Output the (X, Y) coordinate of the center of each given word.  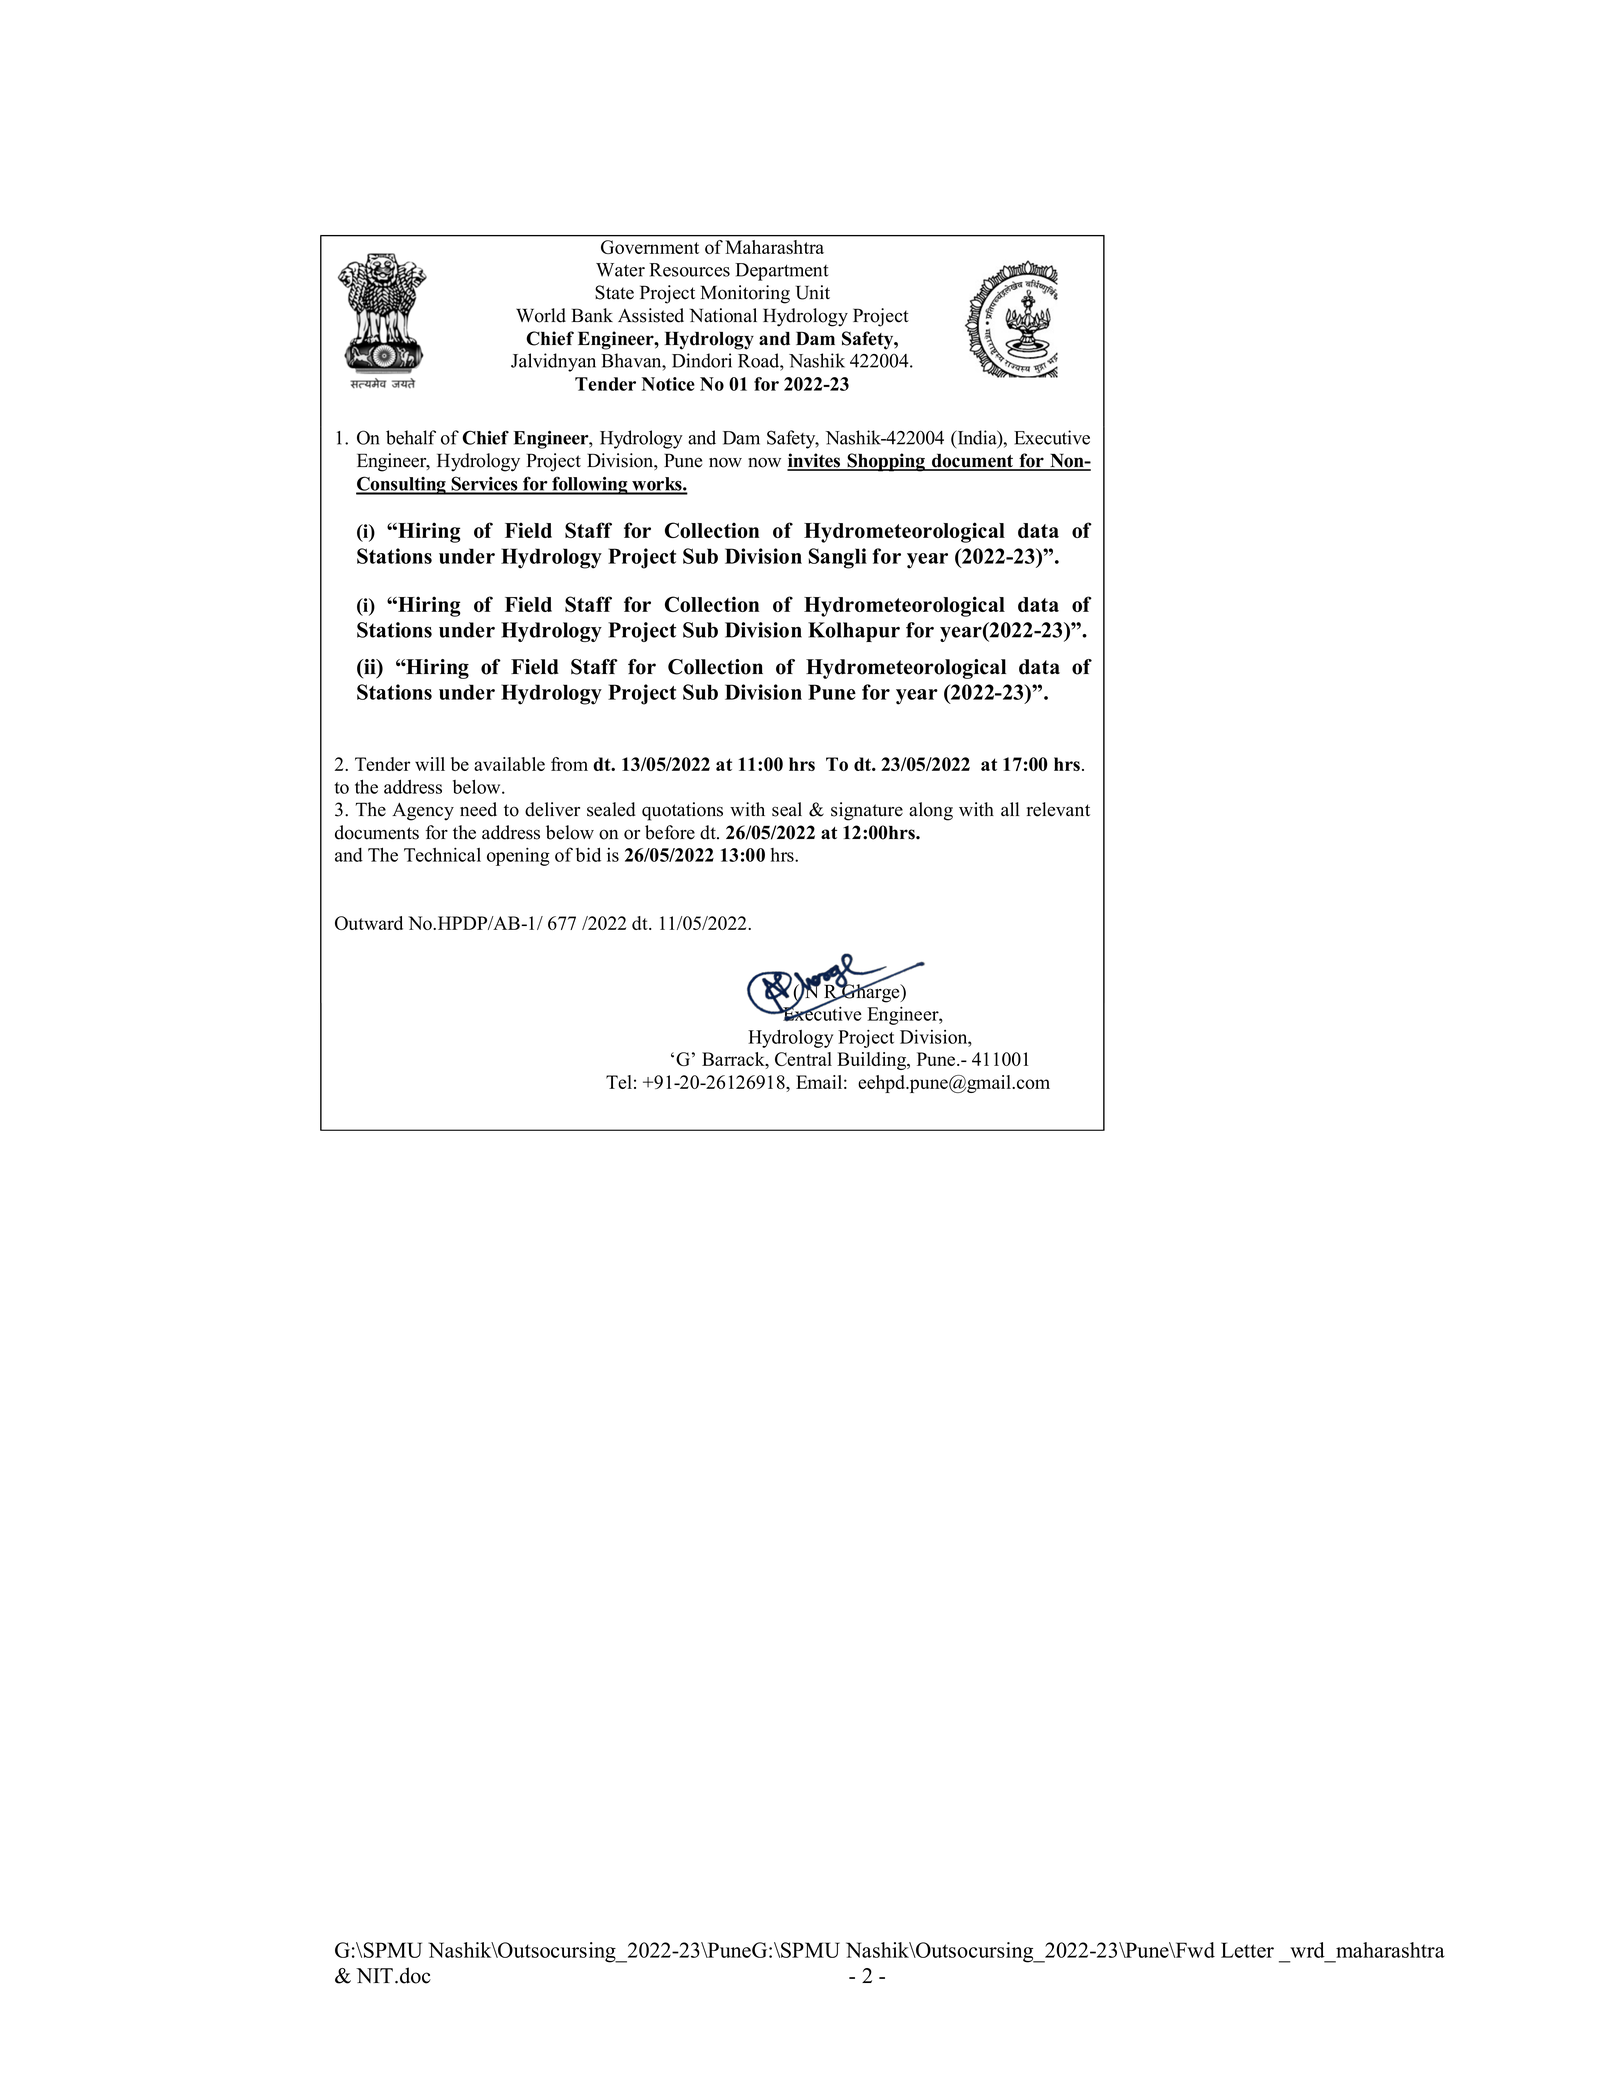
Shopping (886, 462)
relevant (1058, 809)
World (541, 315)
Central (803, 1059)
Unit (813, 292)
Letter (1247, 1950)
